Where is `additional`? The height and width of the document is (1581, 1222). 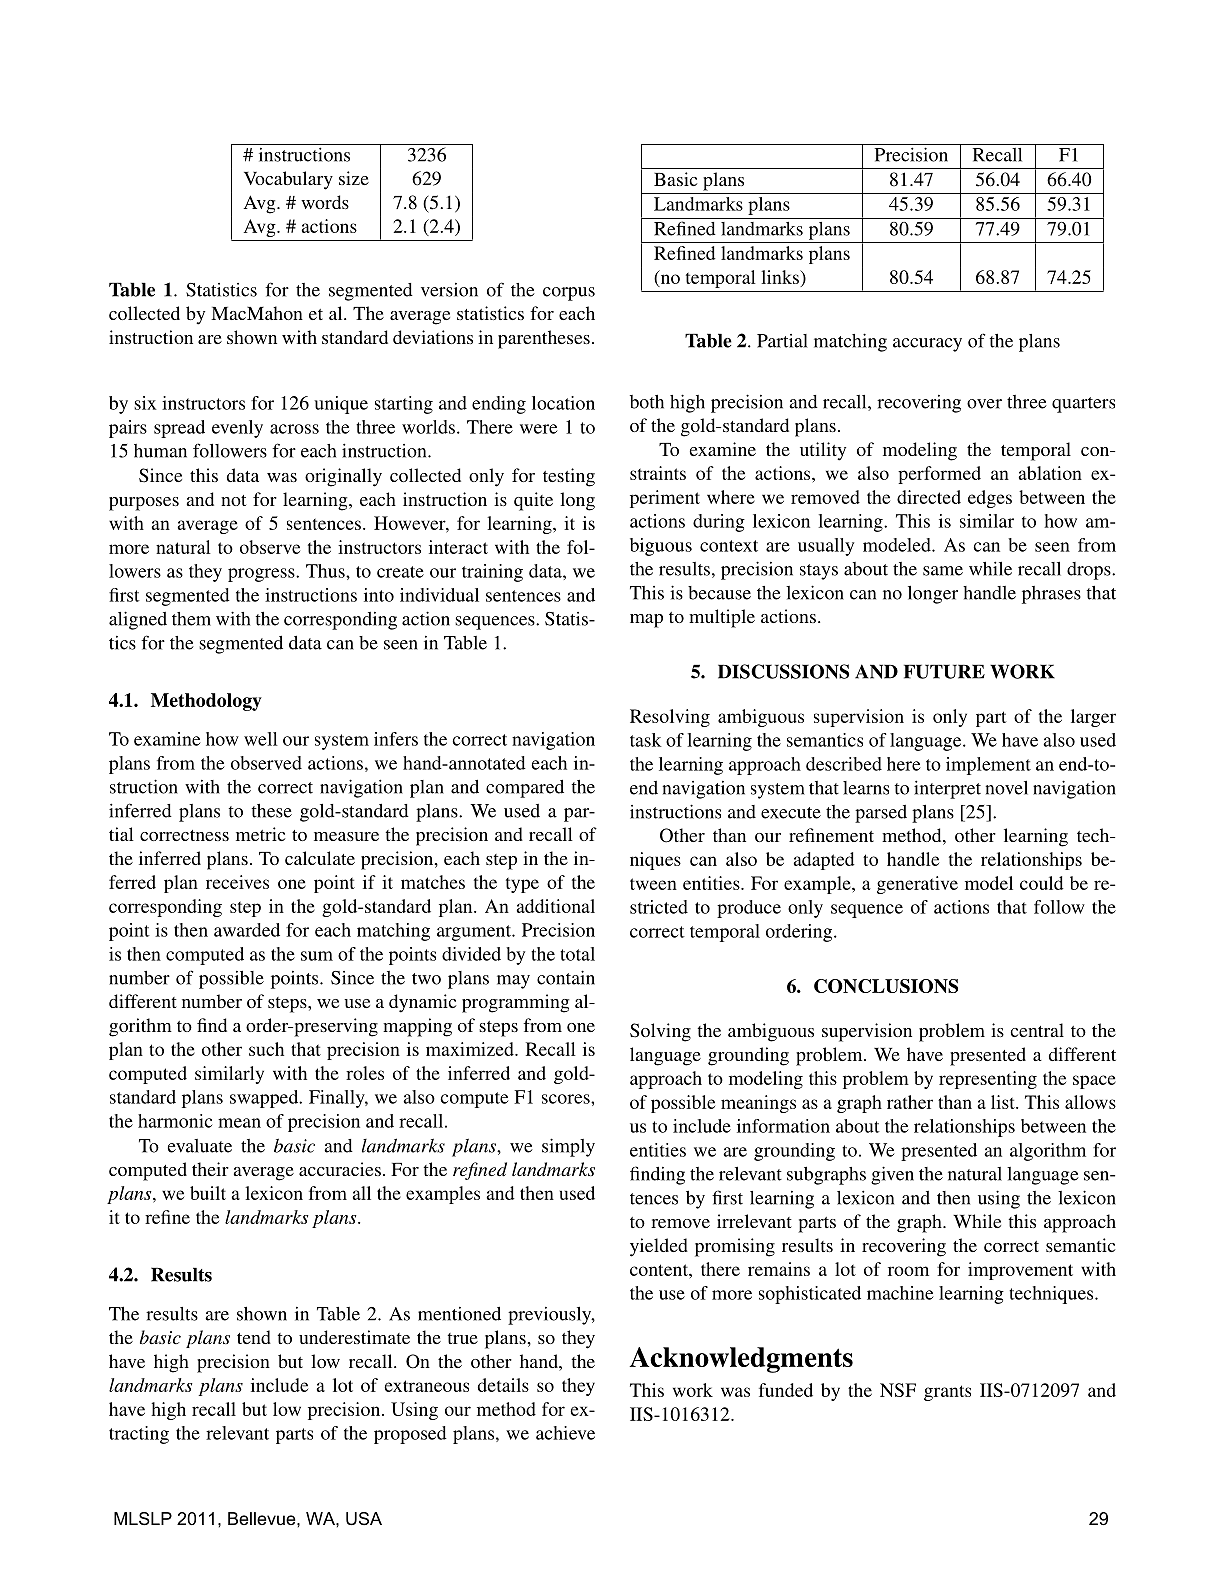
additional is located at coordinates (555, 906).
